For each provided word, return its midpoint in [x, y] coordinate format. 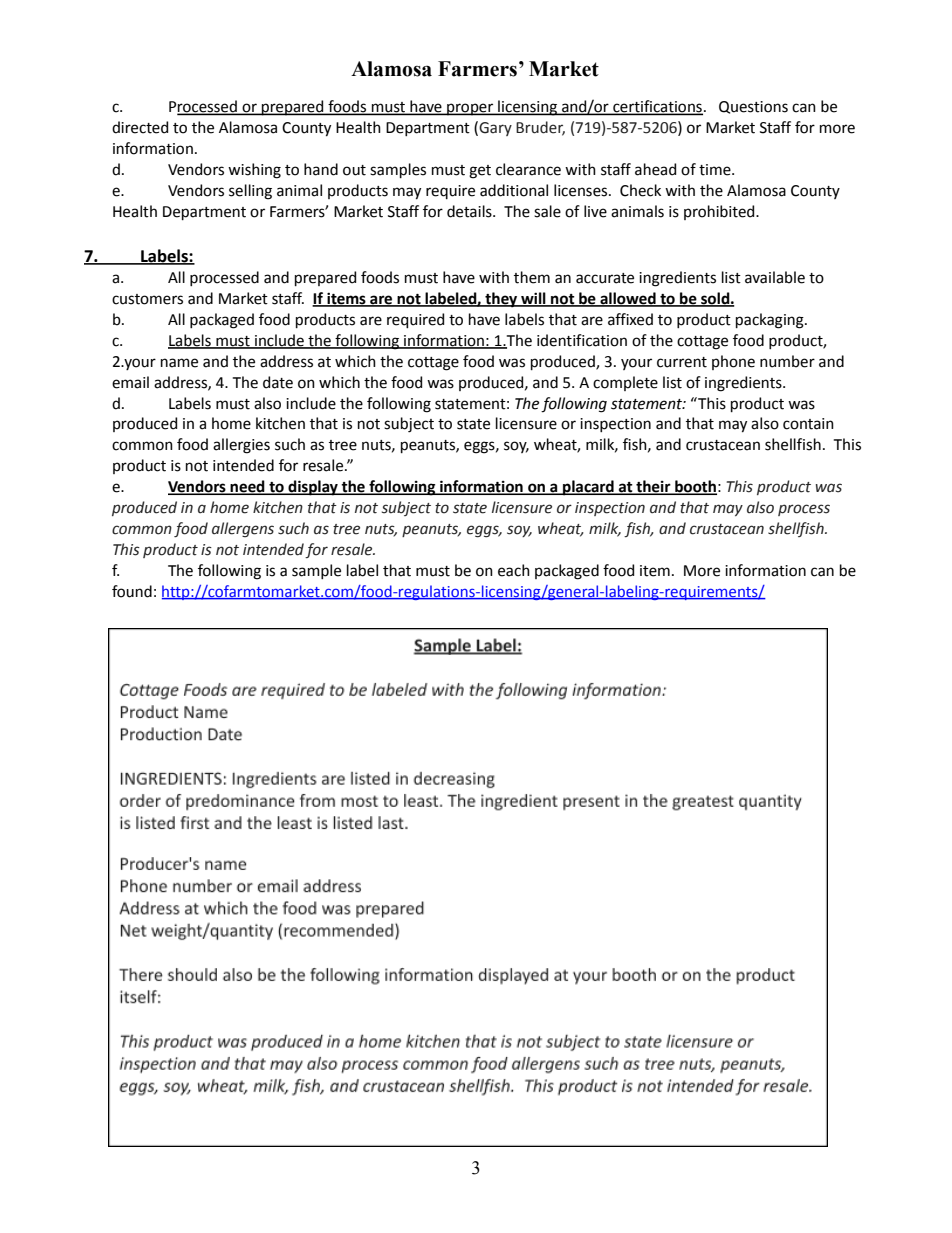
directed [140, 127]
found [132, 591]
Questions [753, 107]
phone [733, 362]
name [179, 363]
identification [582, 340]
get [480, 172]
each [514, 570]
